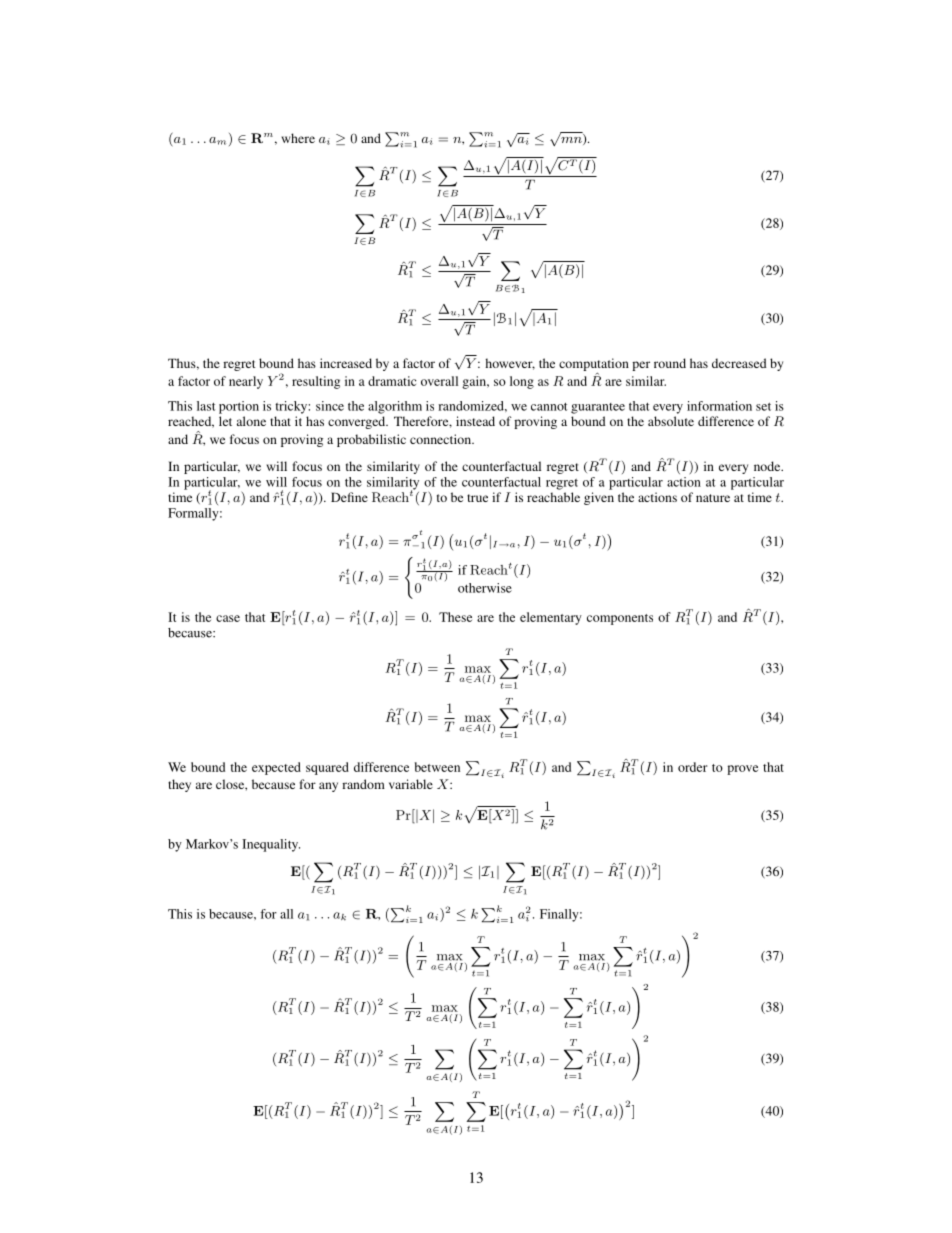 The image size is (952, 1233). Describe the element at coordinates (349, 497) in the page. I see `Define` at that location.
